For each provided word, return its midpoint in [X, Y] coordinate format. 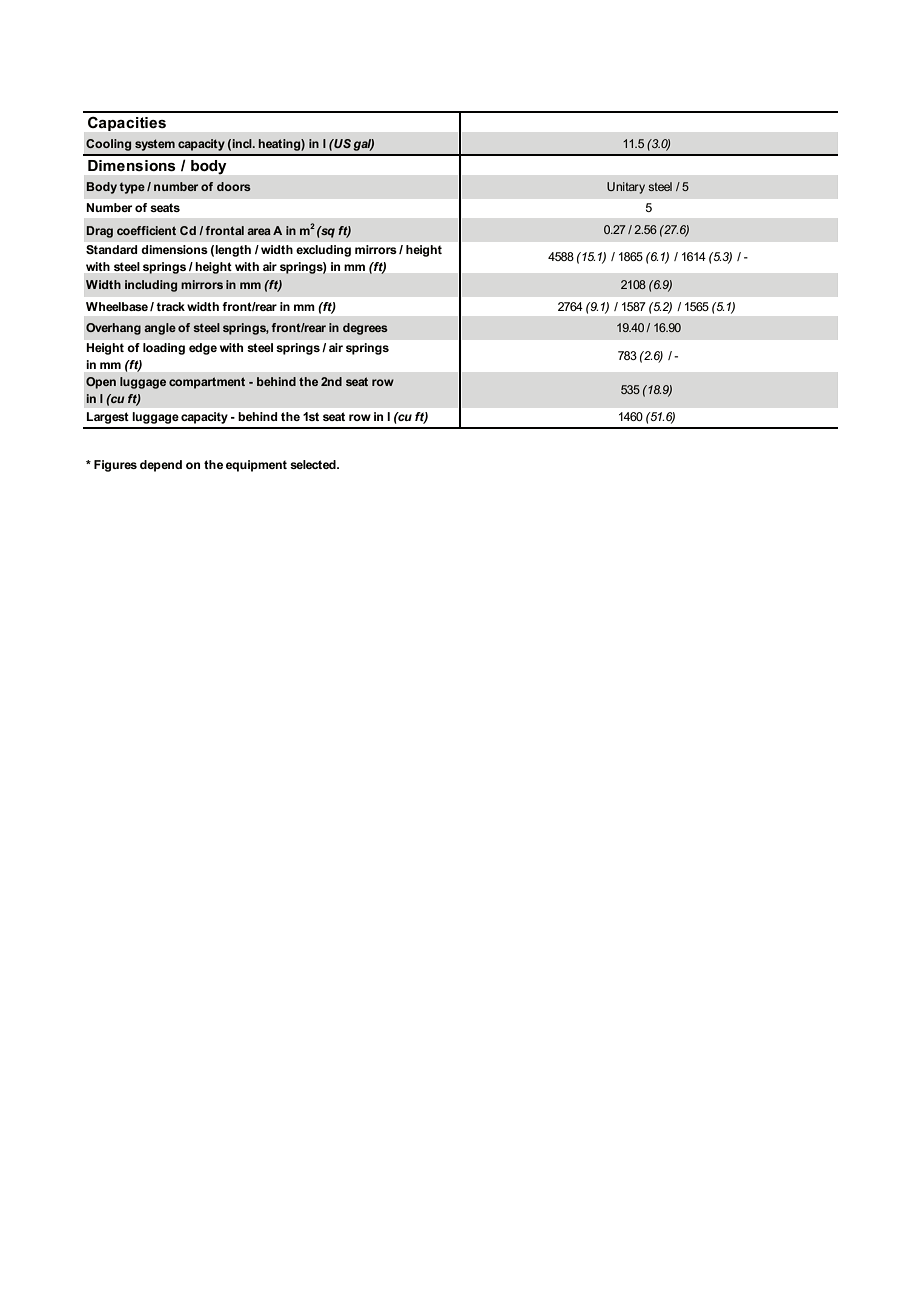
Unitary [626, 188]
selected [314, 464]
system [155, 145]
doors [234, 186]
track [170, 306]
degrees [365, 329]
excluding [323, 251]
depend [161, 466]
